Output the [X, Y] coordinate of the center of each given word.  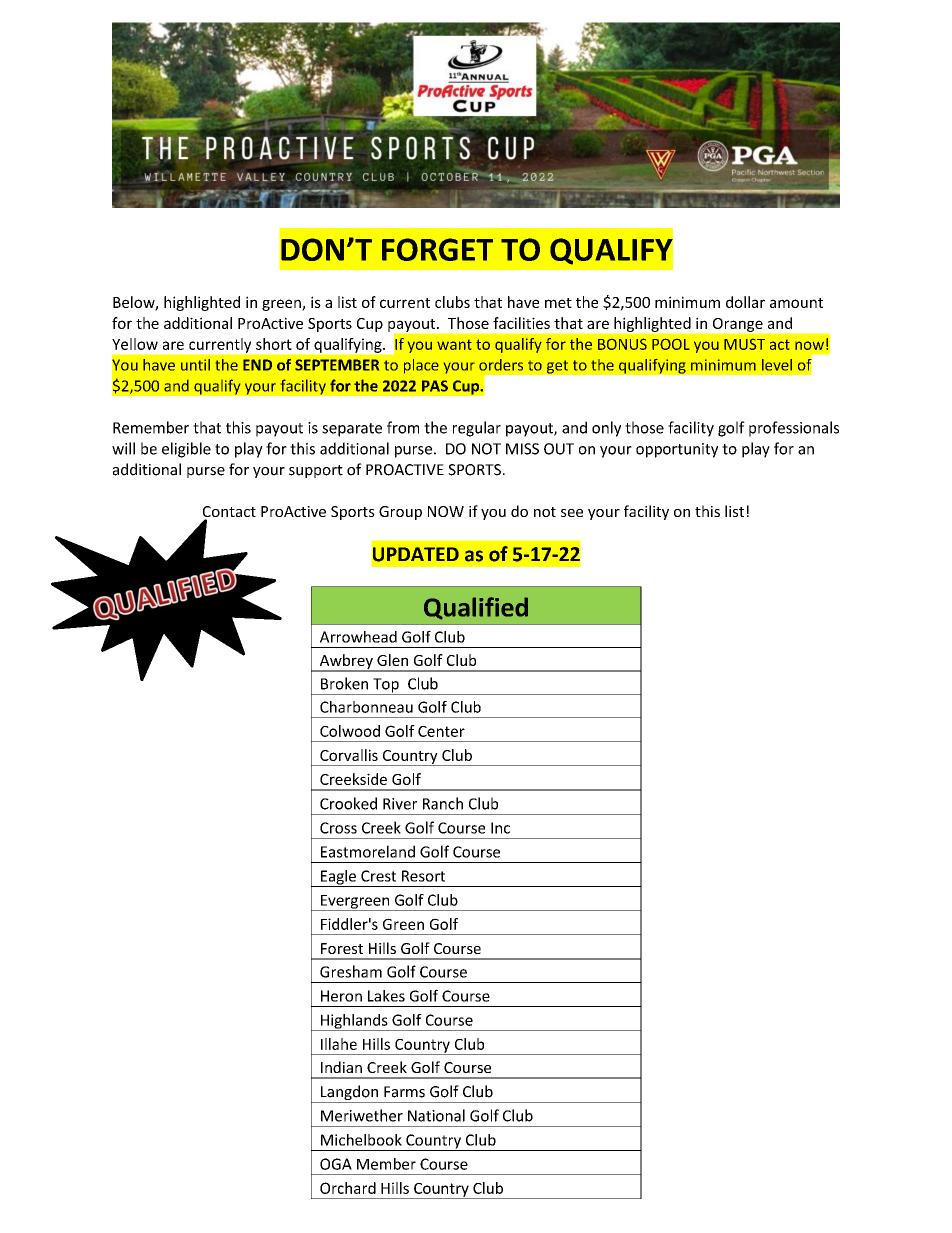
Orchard [348, 1188]
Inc [500, 828]
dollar [745, 302]
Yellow [135, 344]
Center [441, 731]
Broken [344, 683]
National [436, 1115]
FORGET [437, 249]
